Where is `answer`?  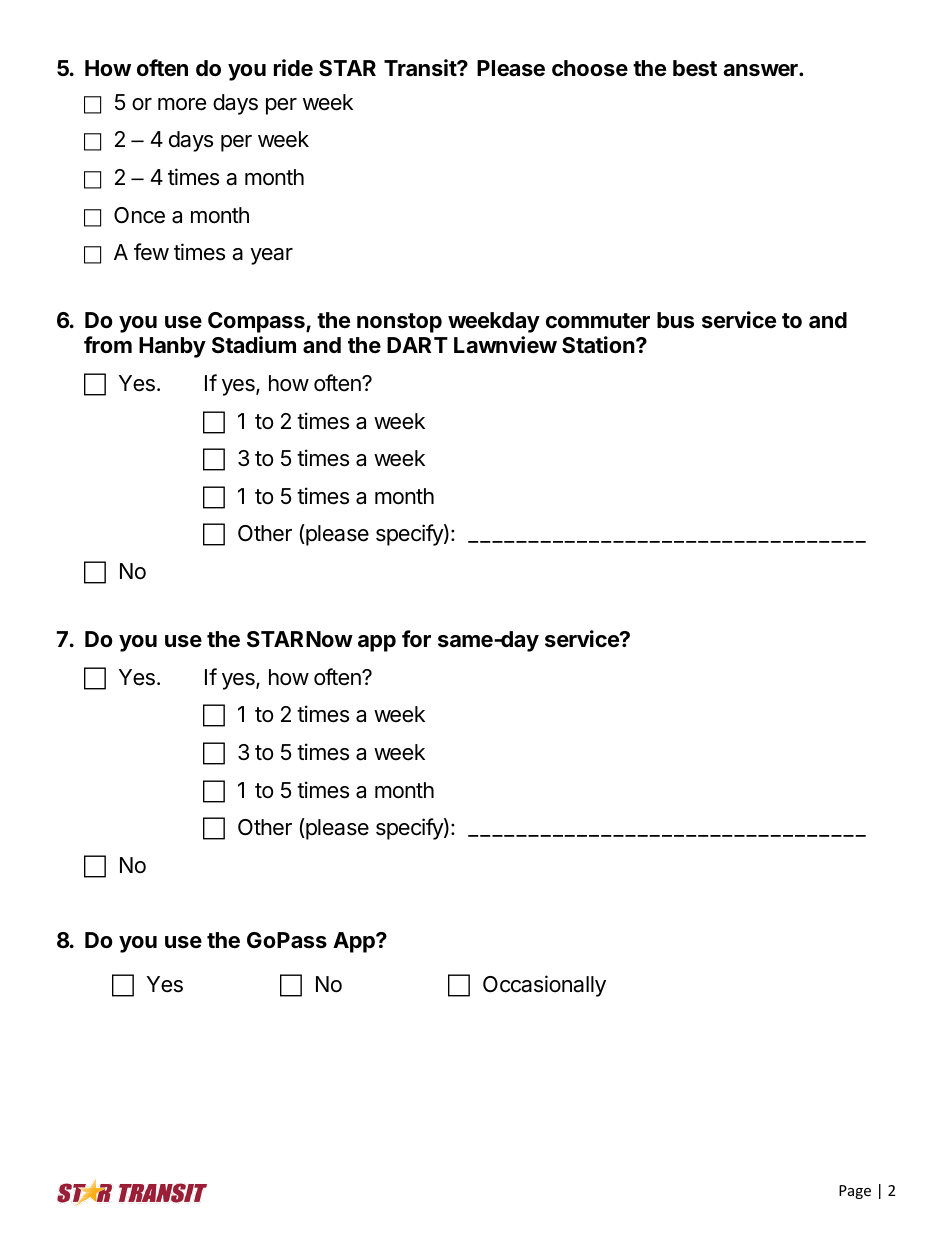 answer is located at coordinates (761, 70).
